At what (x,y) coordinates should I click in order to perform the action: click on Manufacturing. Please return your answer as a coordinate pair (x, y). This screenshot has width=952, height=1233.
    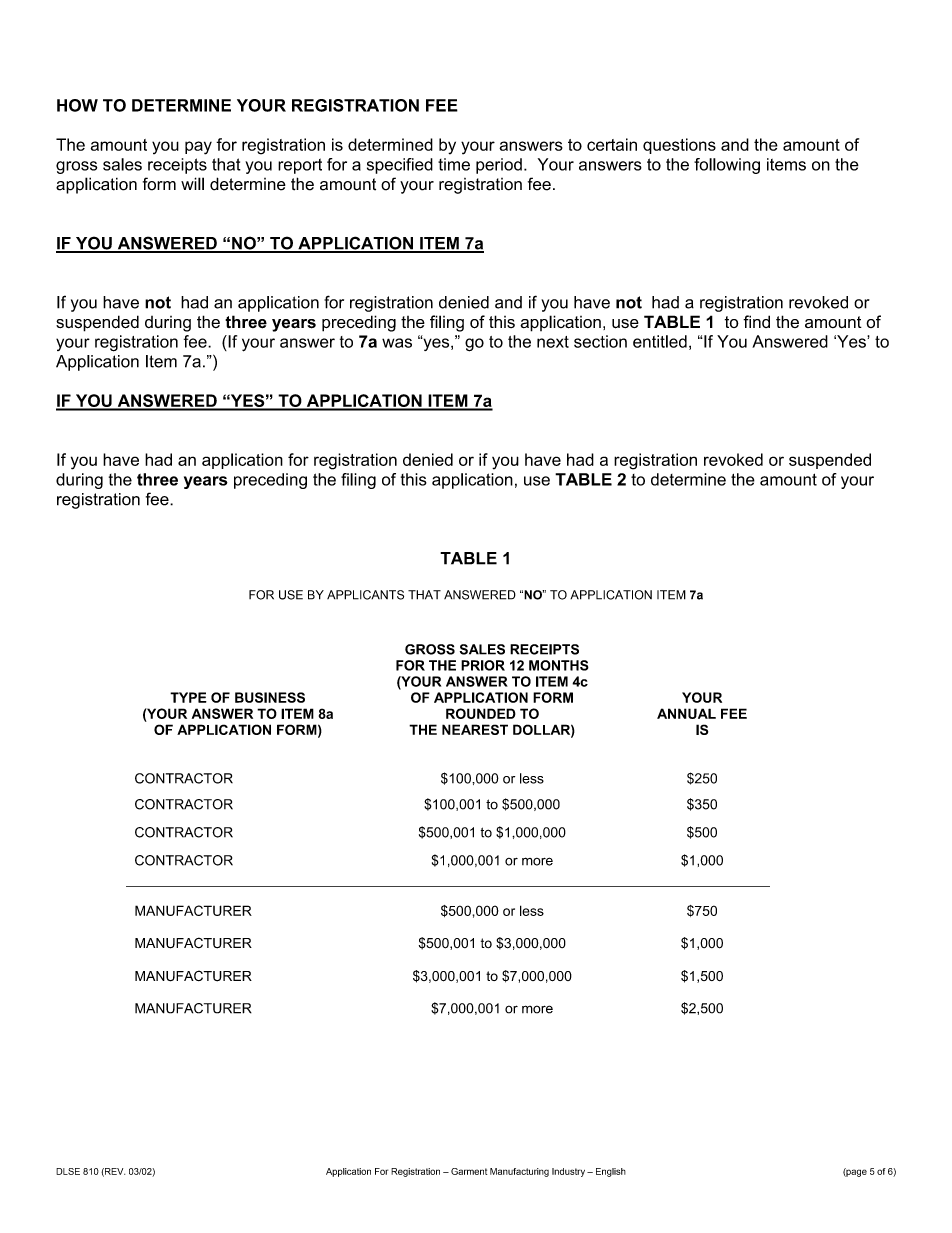
    Looking at the image, I should click on (519, 1172).
